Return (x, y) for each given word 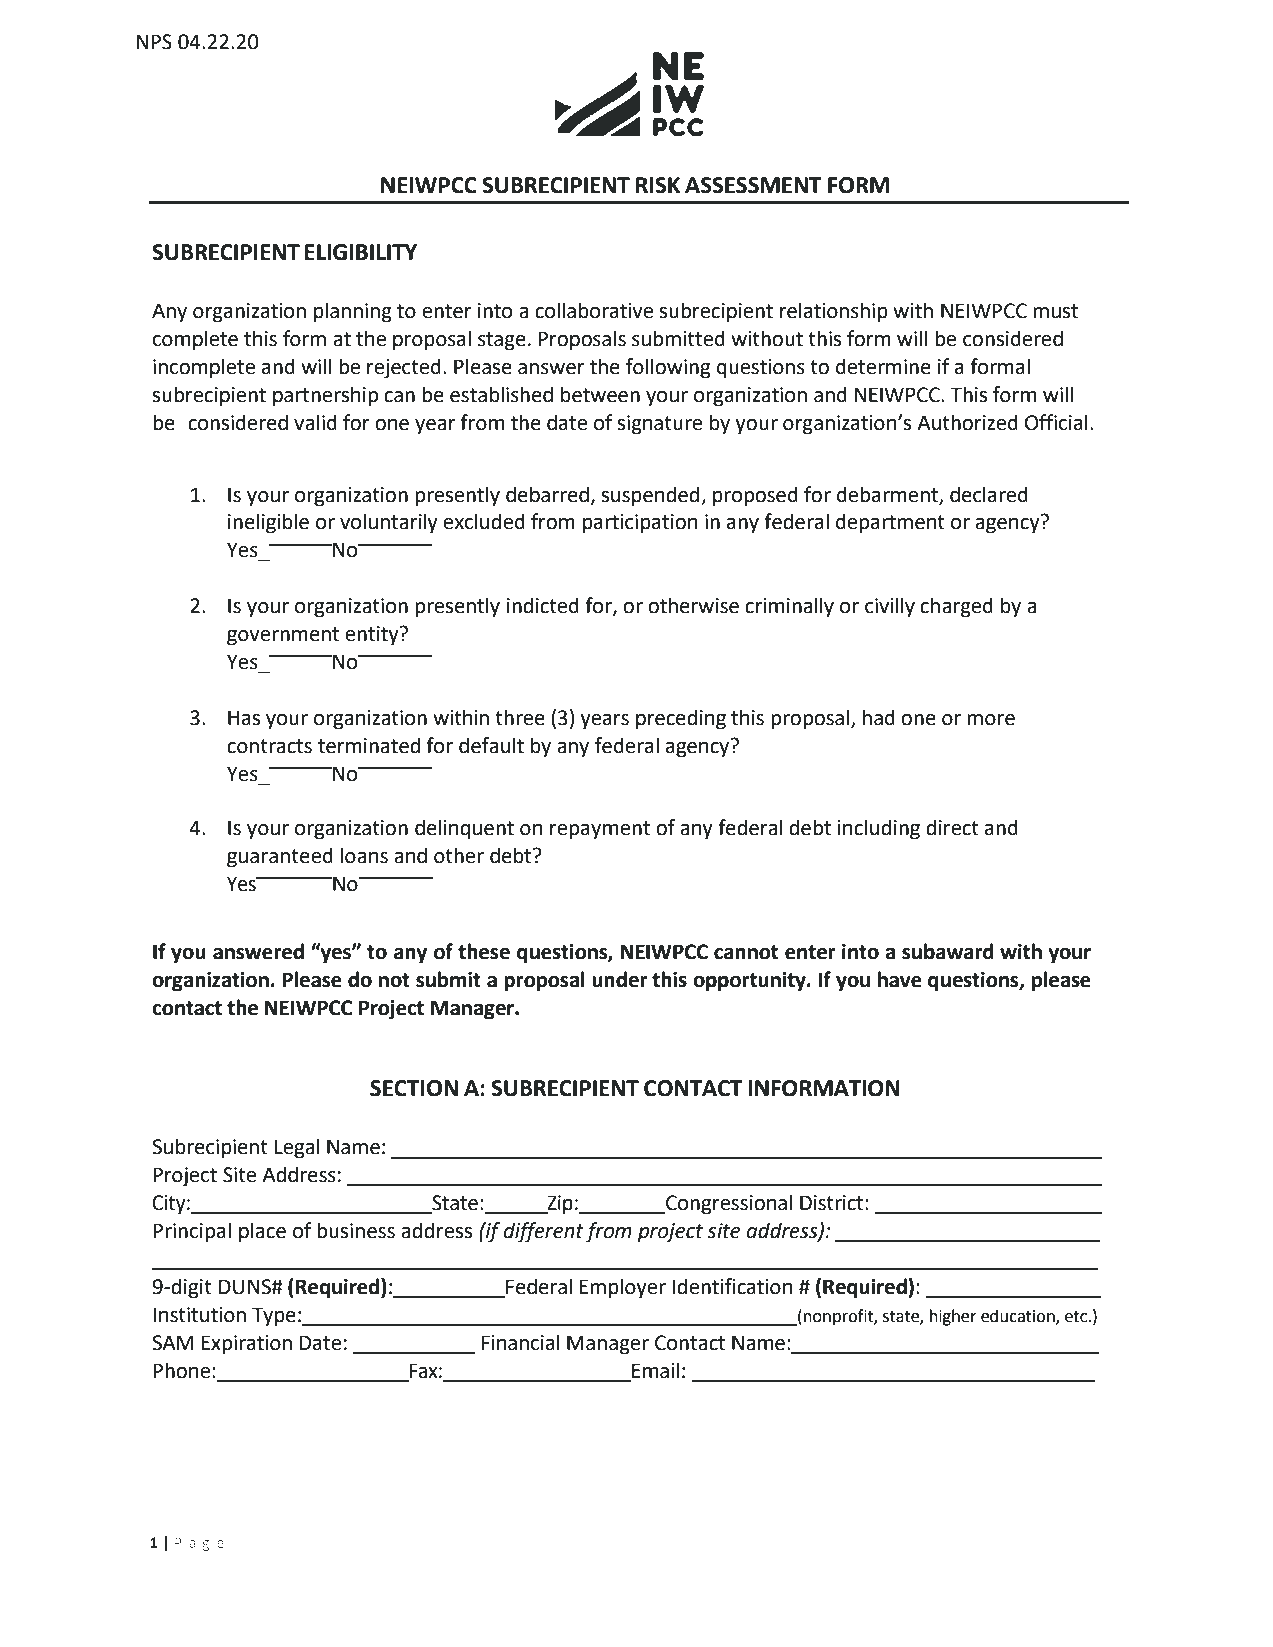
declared (989, 494)
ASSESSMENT (753, 185)
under (620, 979)
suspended (651, 496)
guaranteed (280, 857)
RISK (658, 185)
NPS (154, 42)
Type (274, 1317)
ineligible (268, 523)
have (900, 979)
